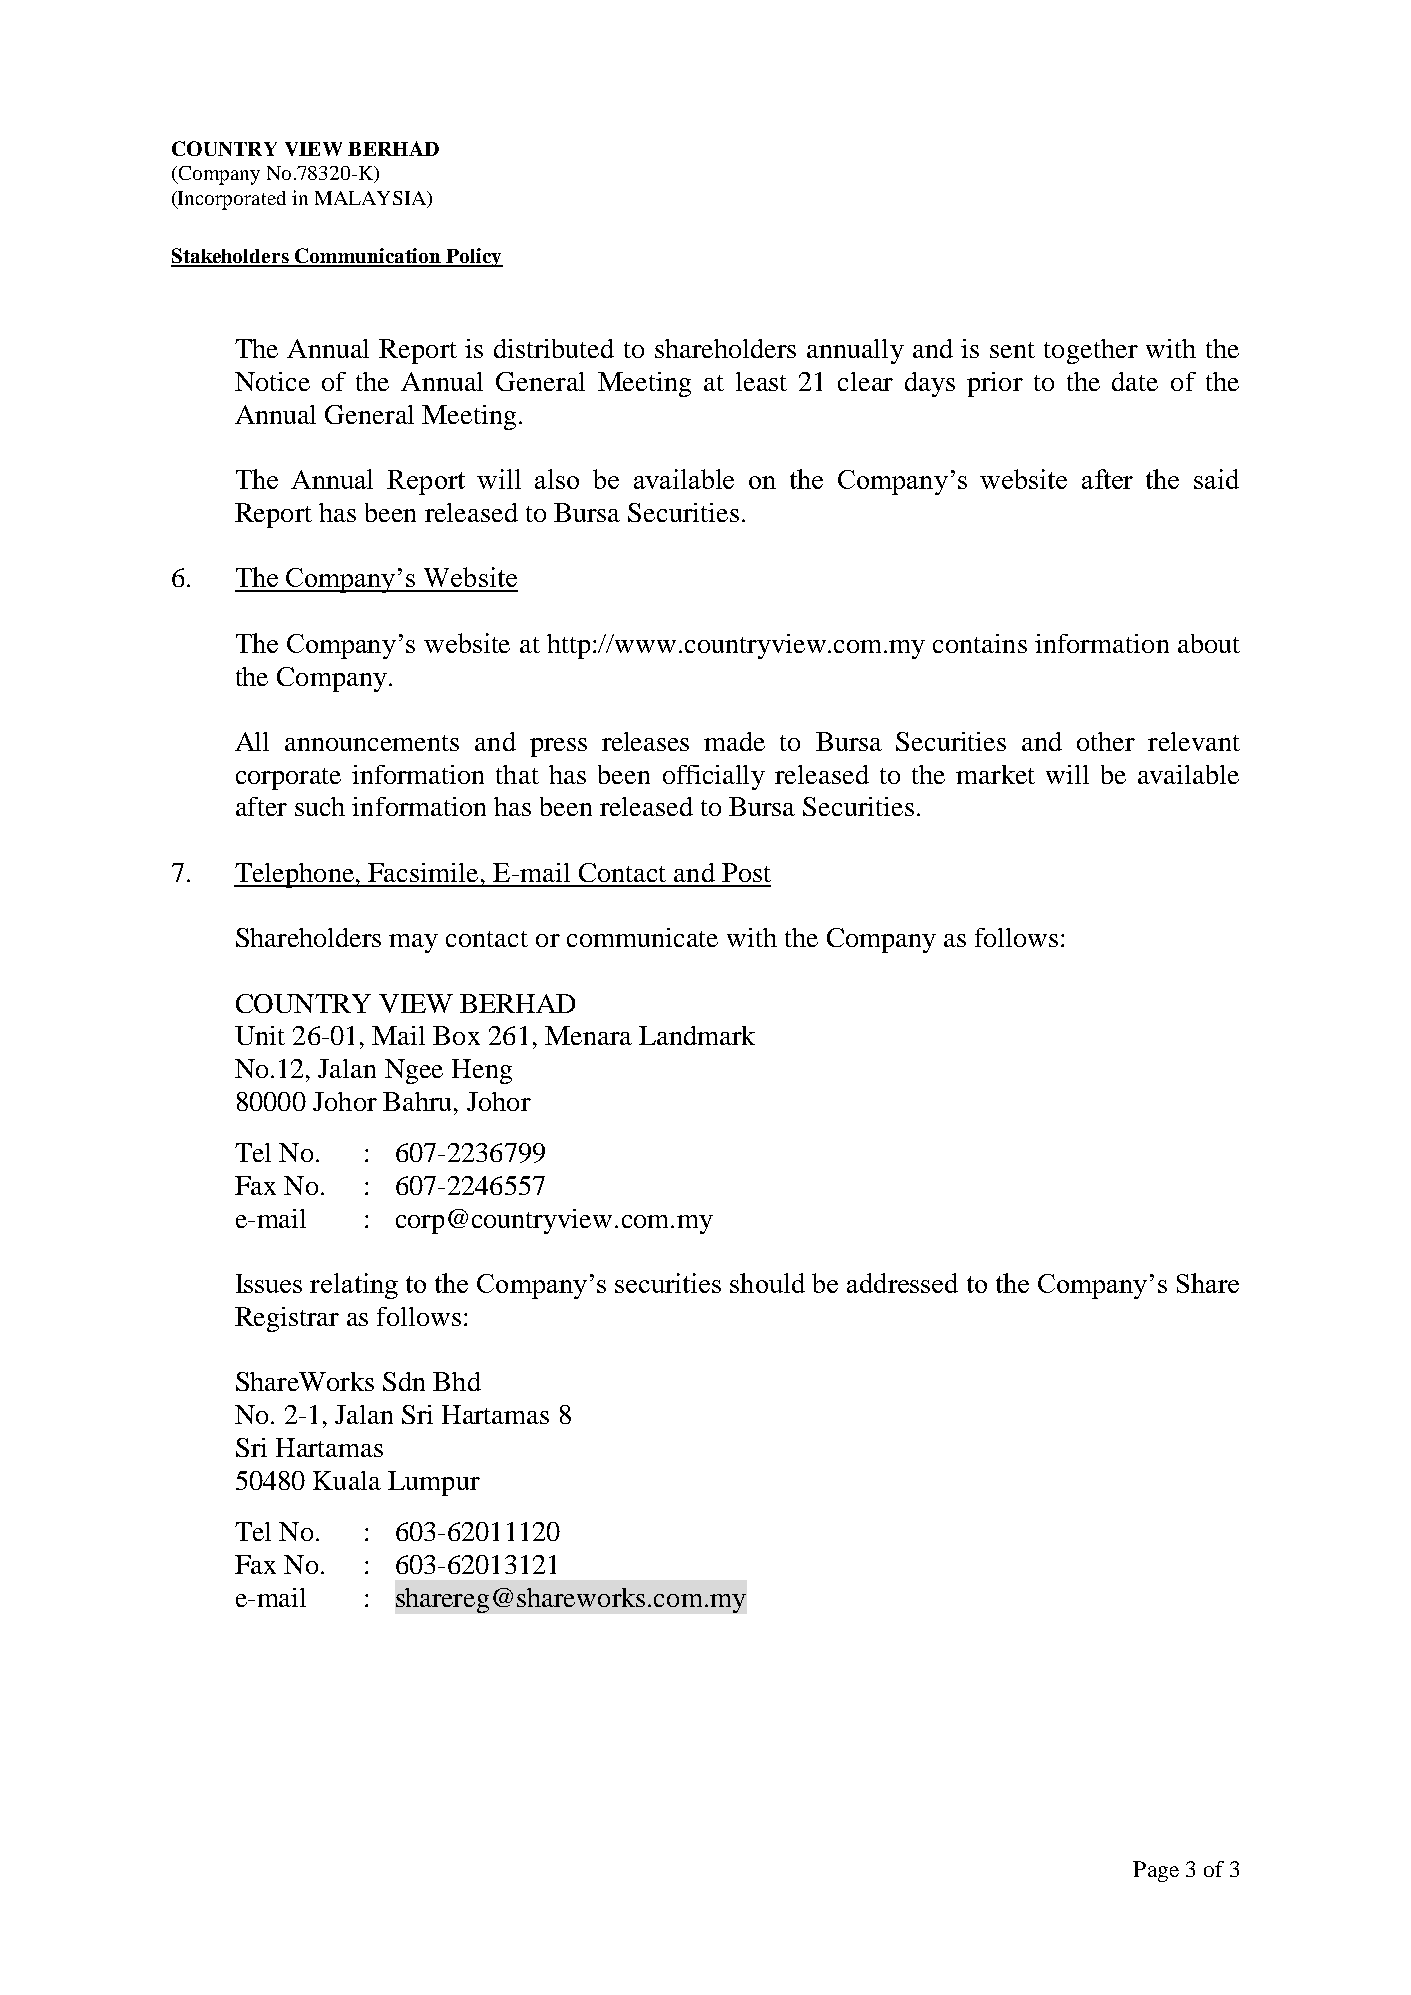 This screenshot has height=1995, width=1411. I want to click on Kuala, so click(347, 1480).
